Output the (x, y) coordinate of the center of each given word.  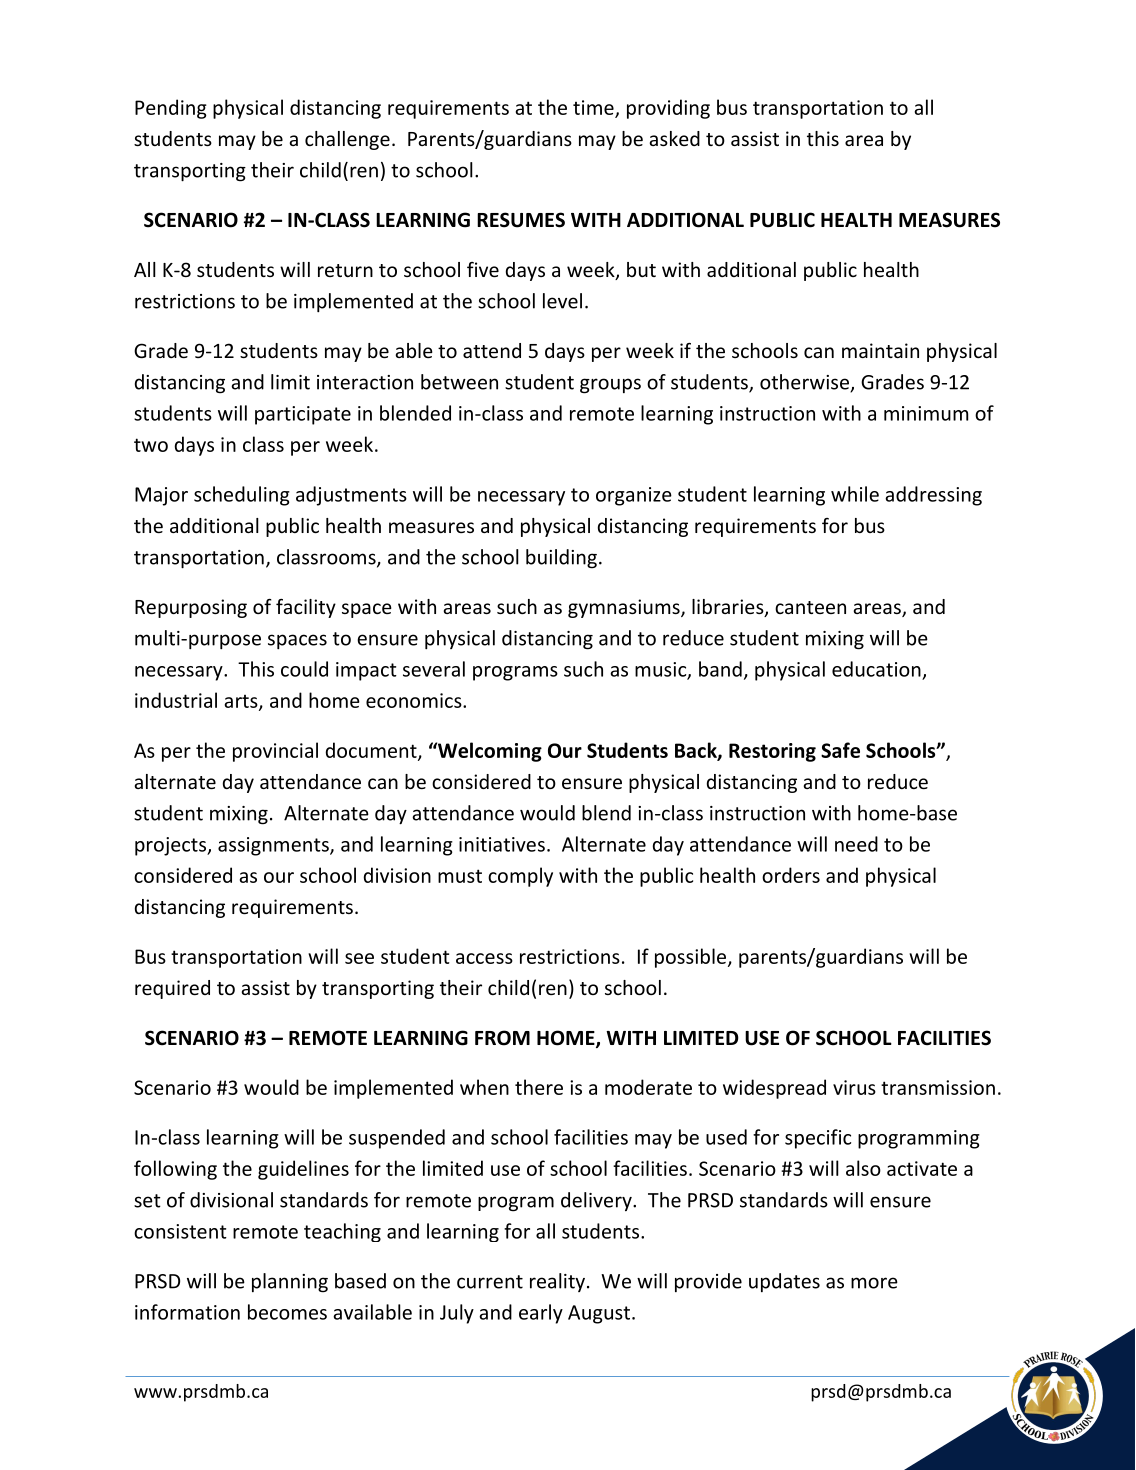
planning (290, 1283)
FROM (502, 1038)
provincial (275, 752)
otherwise (805, 383)
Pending (171, 109)
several (434, 669)
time (594, 108)
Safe (840, 750)
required (172, 989)
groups (610, 386)
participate (303, 415)
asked (674, 138)
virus (854, 1087)
